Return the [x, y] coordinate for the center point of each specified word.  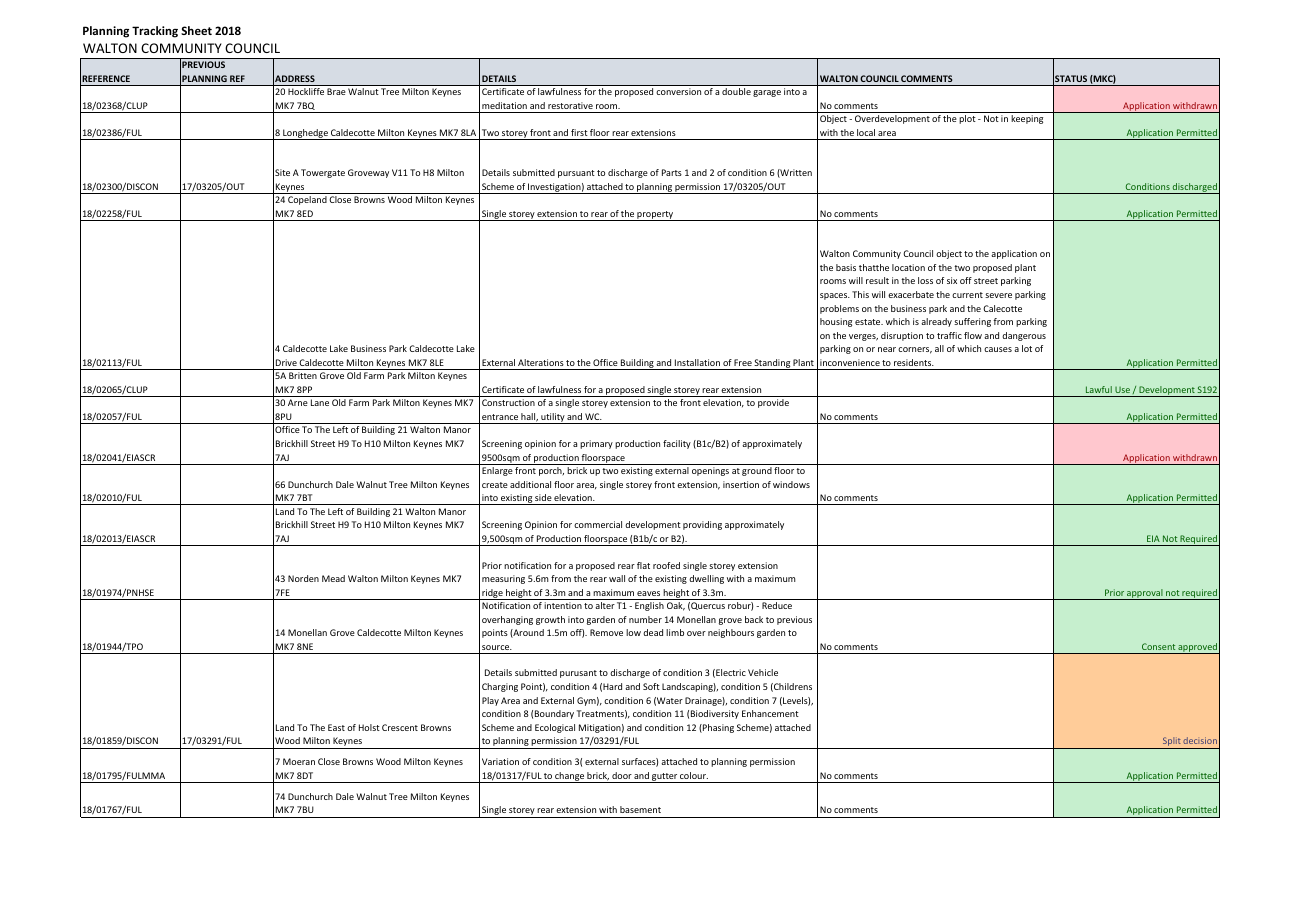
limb [675, 632]
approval [1145, 594]
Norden [303, 578]
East [336, 727]
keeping [1027, 119]
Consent [1158, 646]
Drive [286, 362]
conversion [678, 91]
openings [710, 471]
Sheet [196, 30]
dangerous [1024, 336]
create [495, 485]
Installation [697, 362]
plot [967, 119]
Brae [336, 91]
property [656, 216]
